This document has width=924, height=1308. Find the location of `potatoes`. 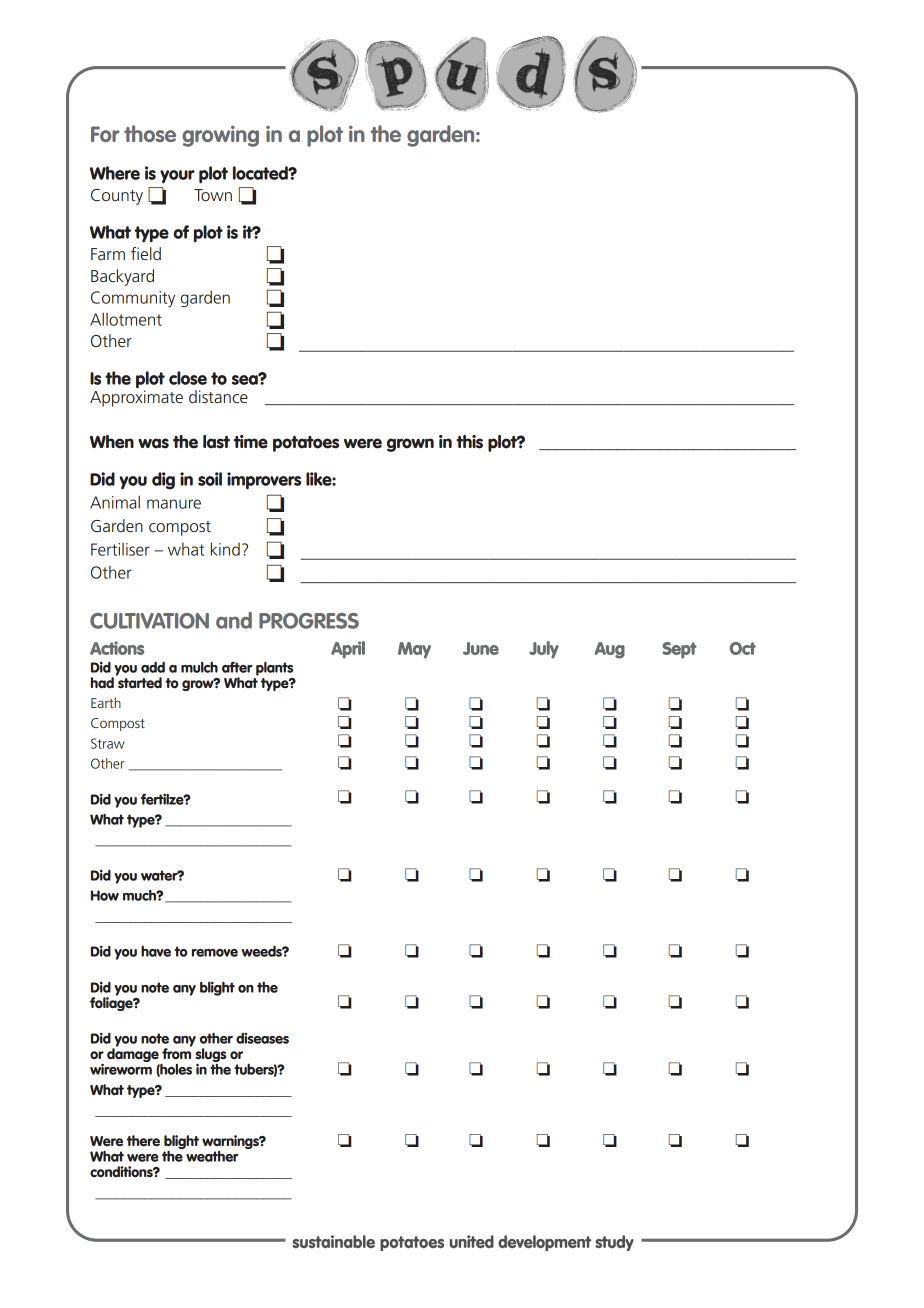

potatoes is located at coordinates (306, 444).
